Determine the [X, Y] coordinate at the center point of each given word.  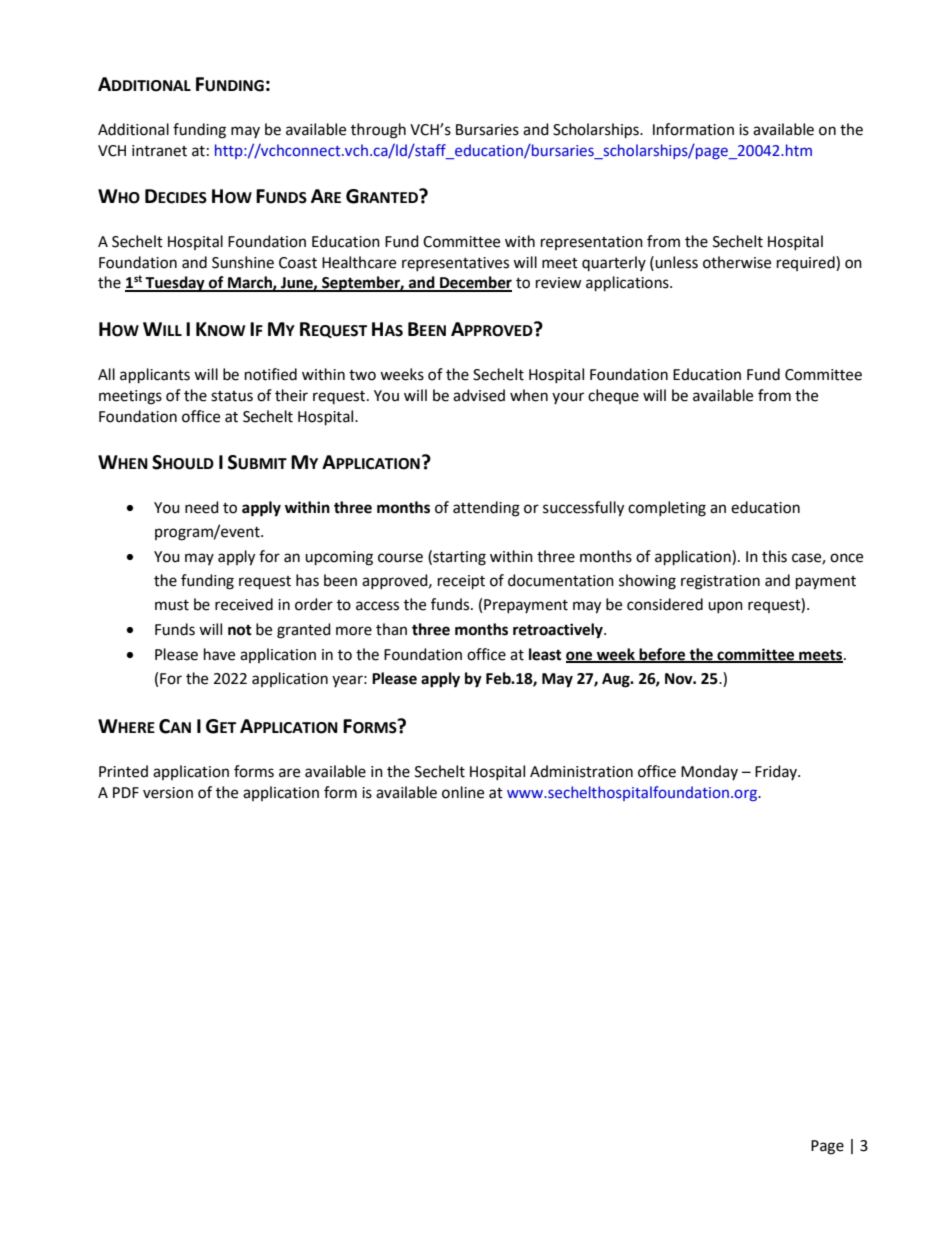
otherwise [737, 262]
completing [667, 509]
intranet [159, 151]
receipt [461, 582]
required [807, 263]
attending [486, 509]
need [202, 507]
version [168, 793]
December [475, 283]
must [172, 605]
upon [725, 607]
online [463, 792]
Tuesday [175, 284]
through [378, 131]
